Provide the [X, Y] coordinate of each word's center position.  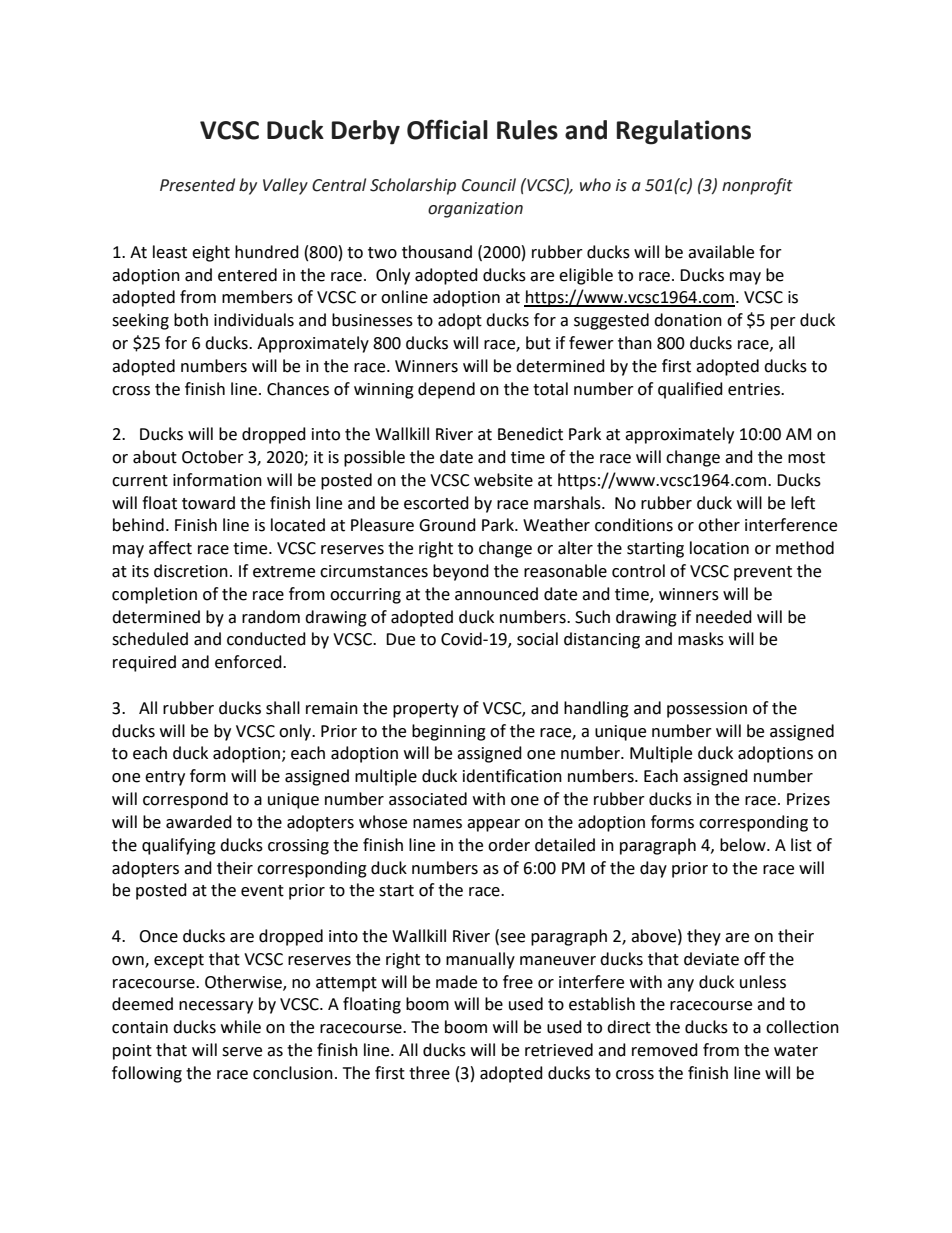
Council [489, 185]
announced [496, 594]
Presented [197, 185]
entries [755, 389]
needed [724, 617]
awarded [199, 822]
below [744, 845]
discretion [191, 571]
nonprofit [757, 186]
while [241, 1027]
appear [493, 825]
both [191, 320]
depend [446, 390]
